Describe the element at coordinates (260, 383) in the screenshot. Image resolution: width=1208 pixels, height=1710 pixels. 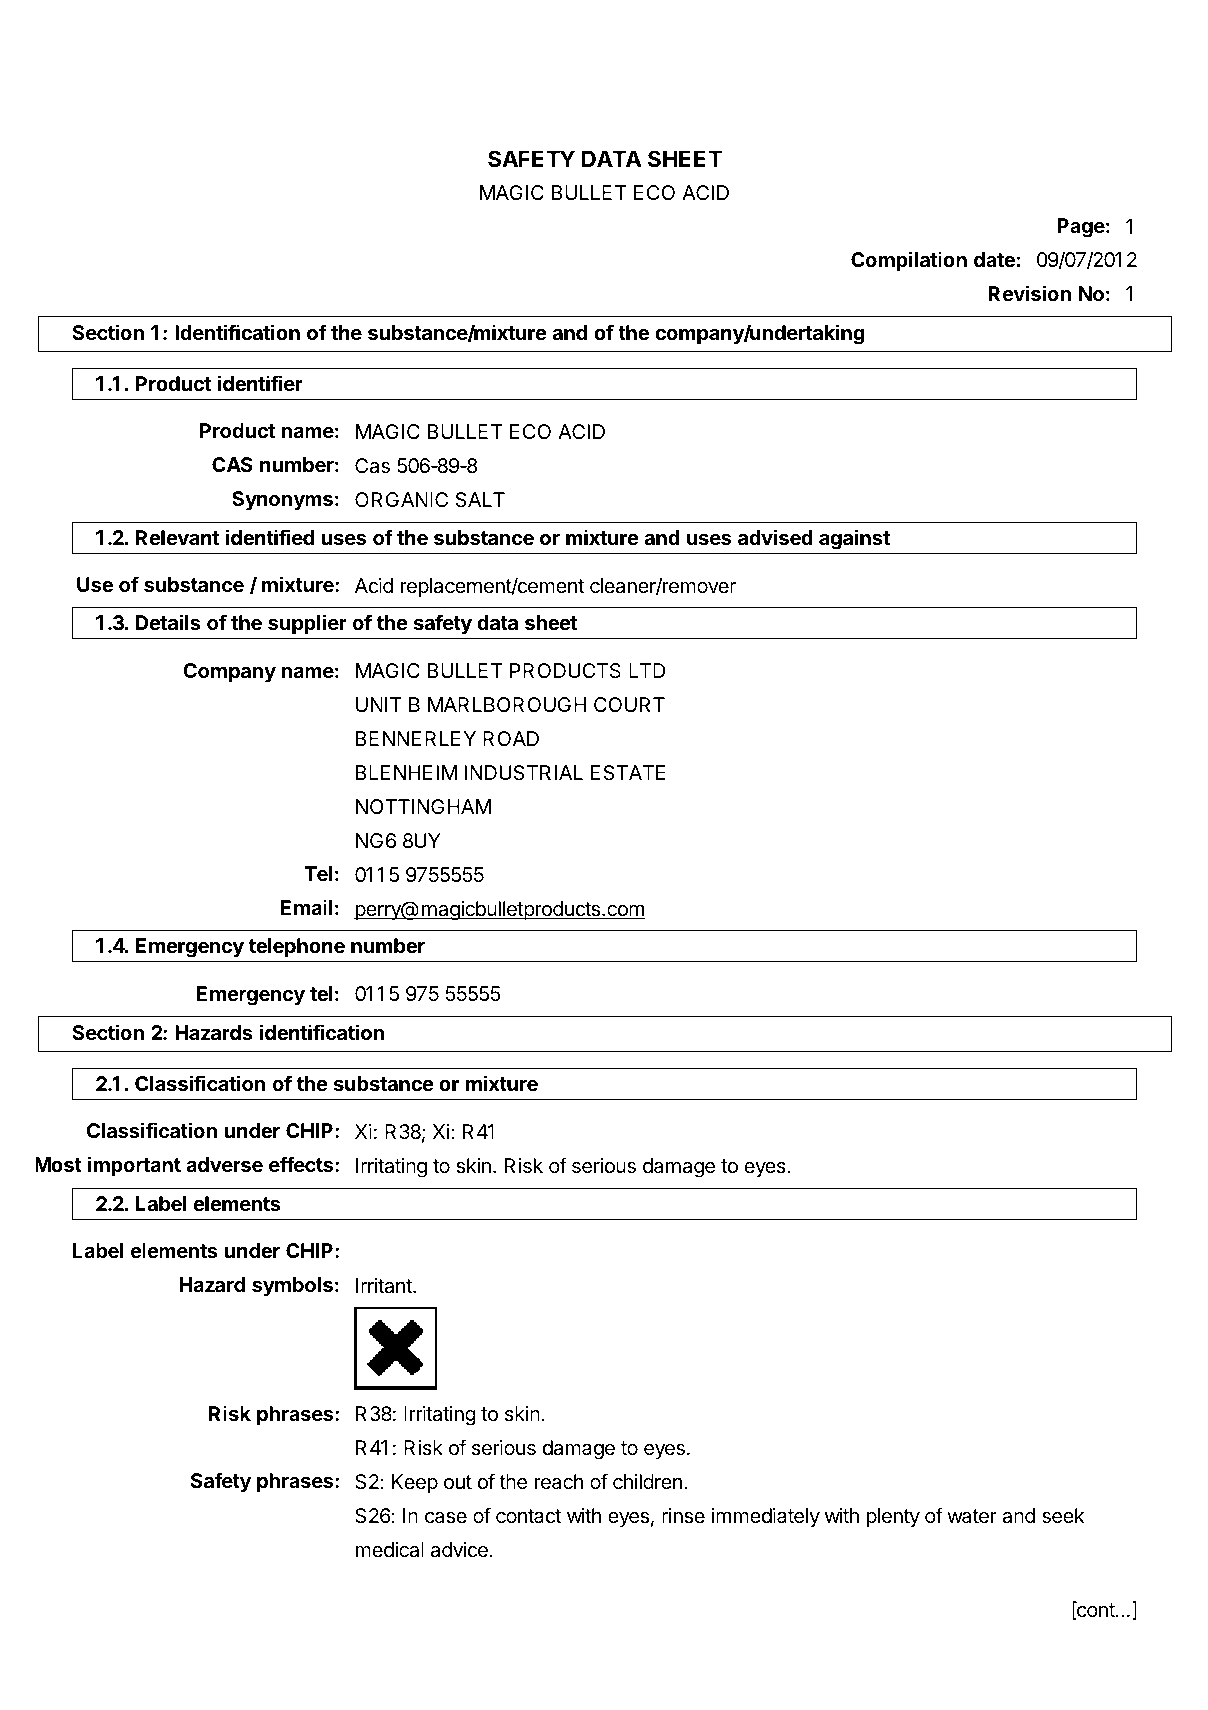
I see `identifier` at that location.
